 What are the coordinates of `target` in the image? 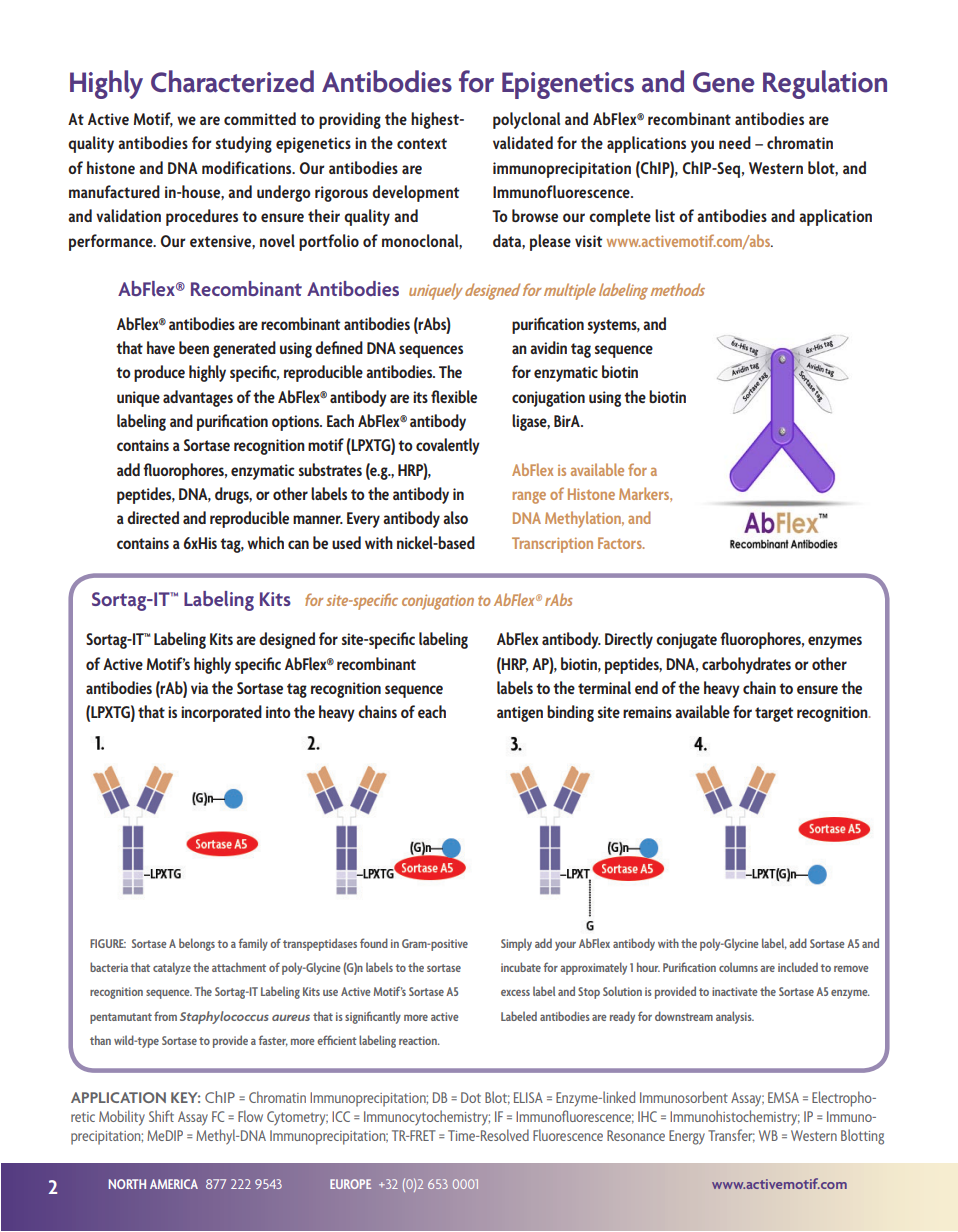 It's located at (774, 714).
